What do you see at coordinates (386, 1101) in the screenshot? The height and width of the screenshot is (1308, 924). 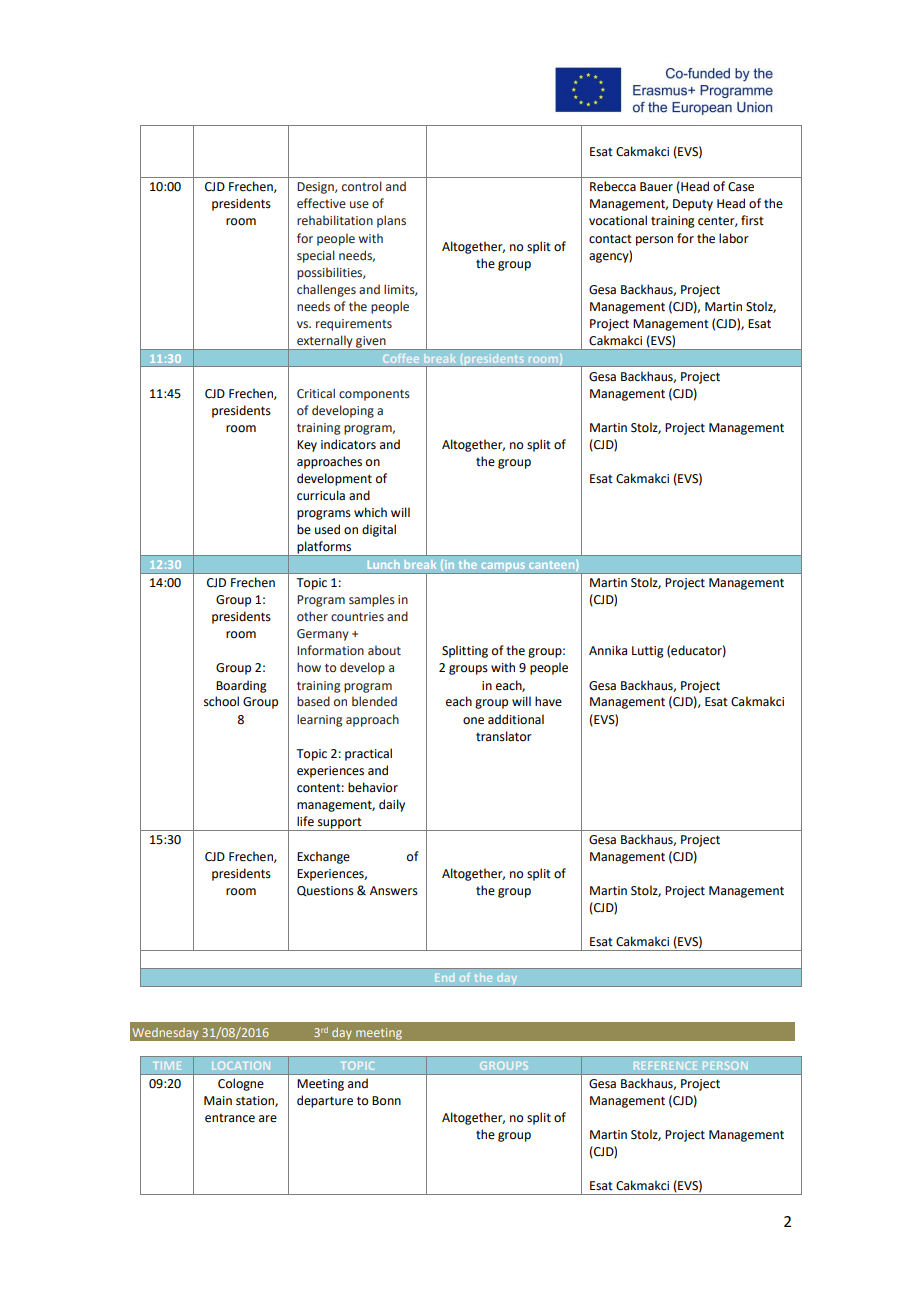 I see `Bonn` at bounding box center [386, 1101].
